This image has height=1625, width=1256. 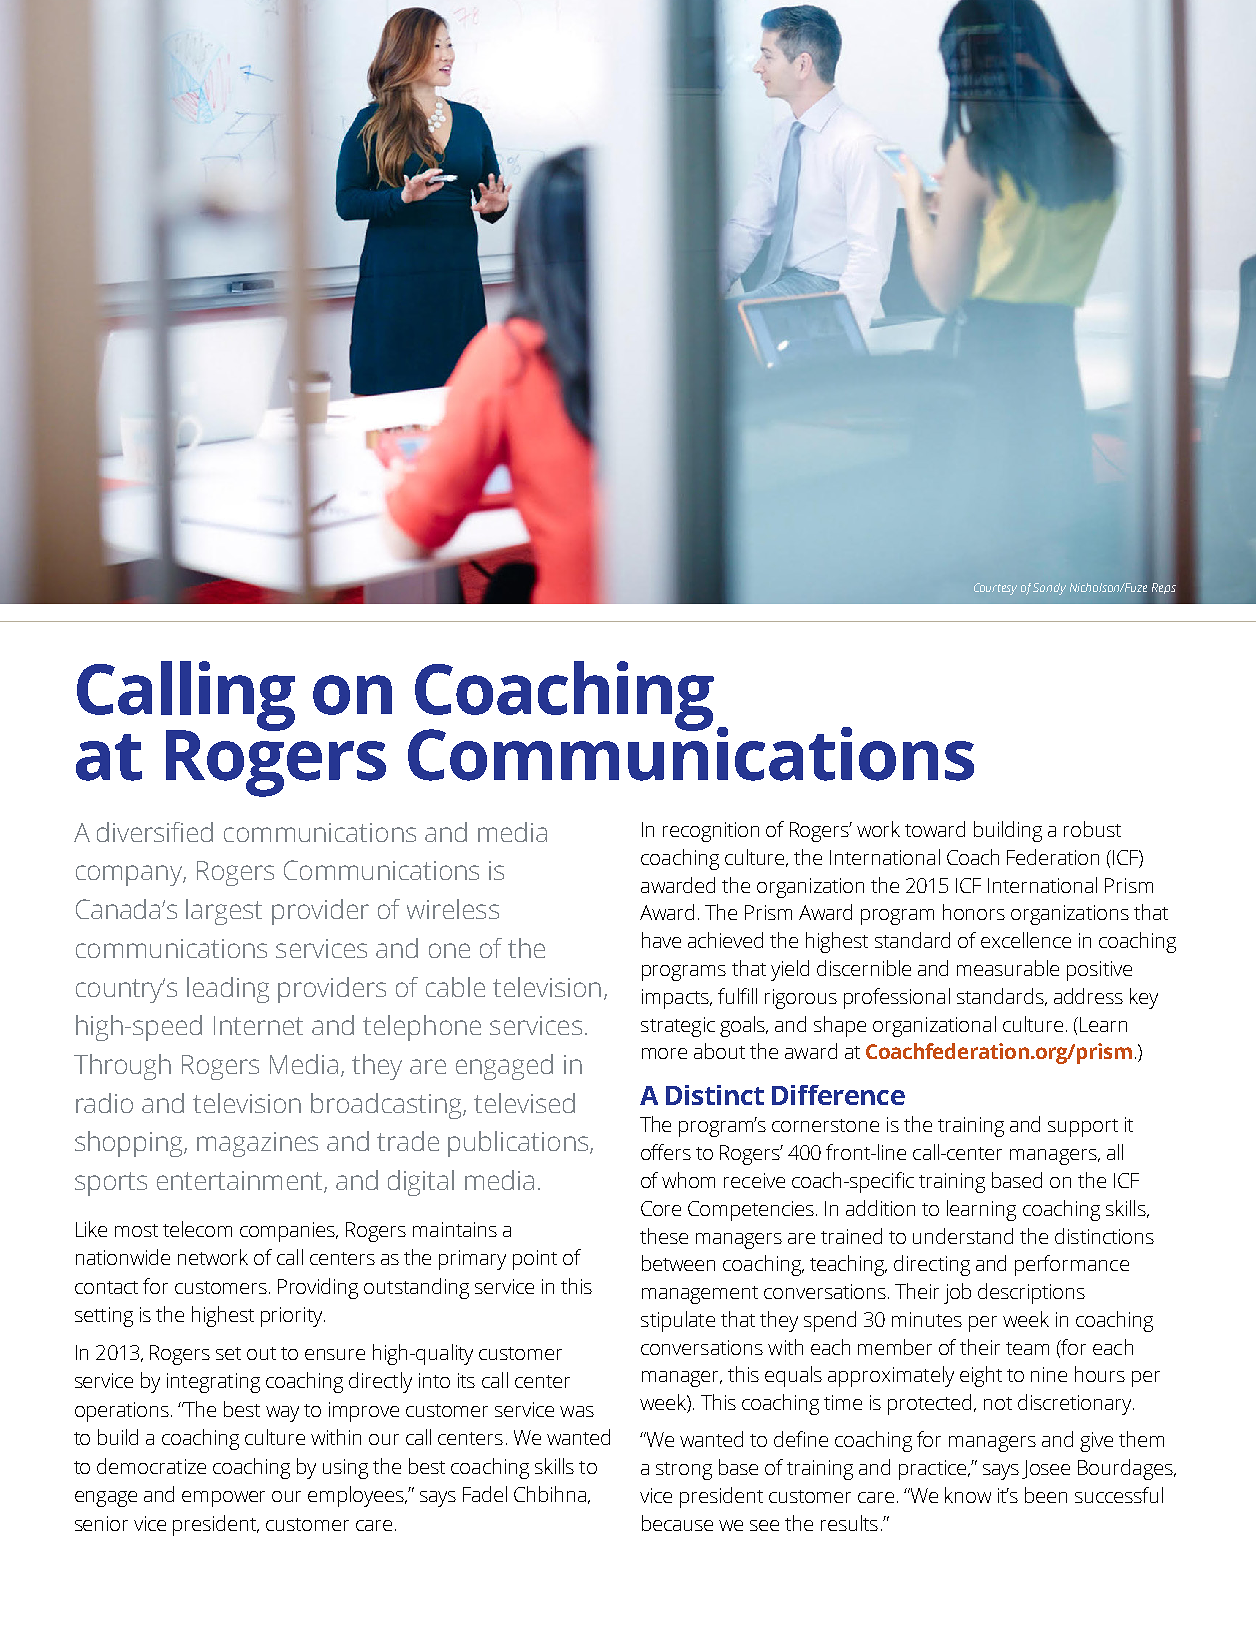 What do you see at coordinates (241, 1182) in the image?
I see `entertainment` at bounding box center [241, 1182].
